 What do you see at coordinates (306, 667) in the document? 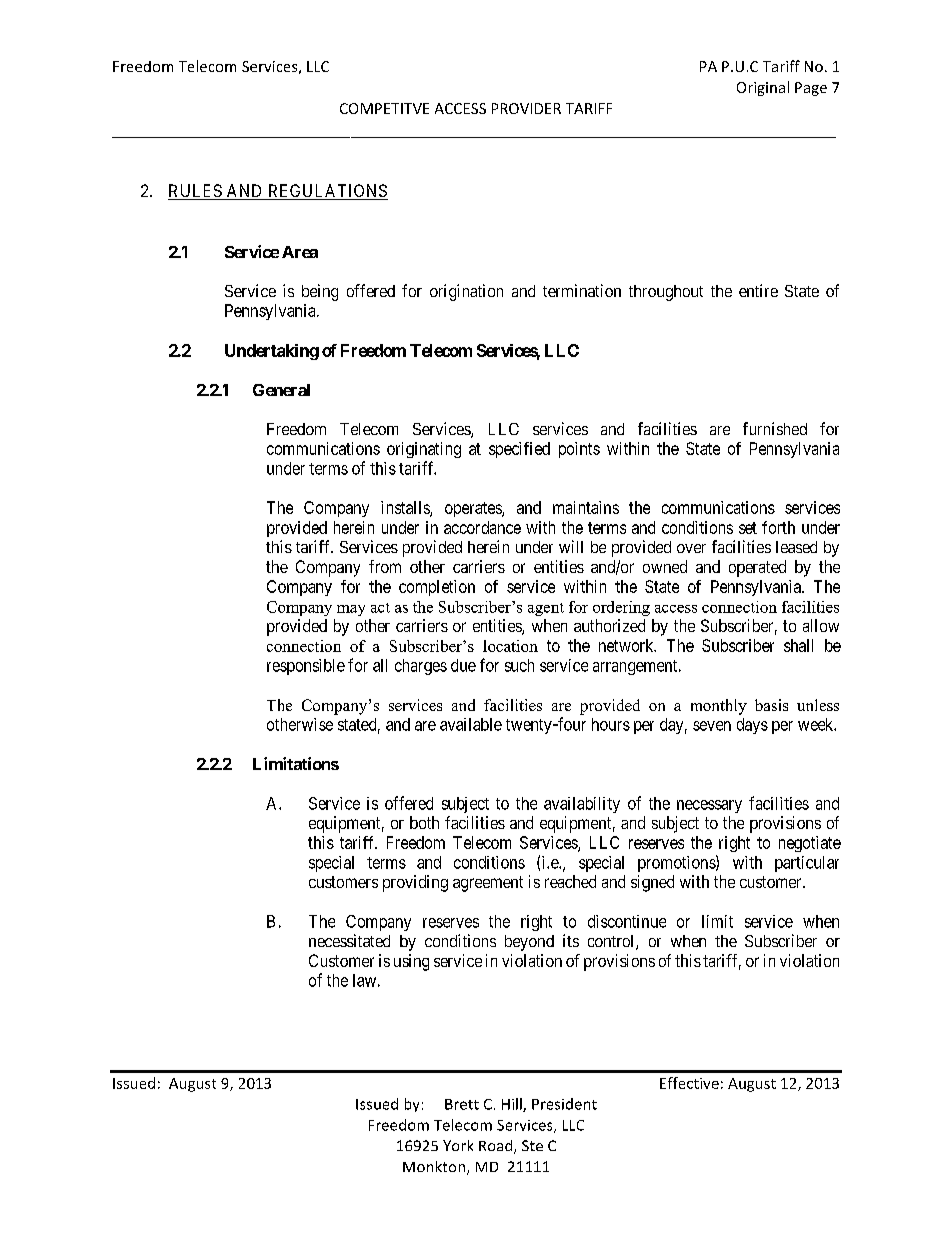
I see `responsible` at bounding box center [306, 667].
